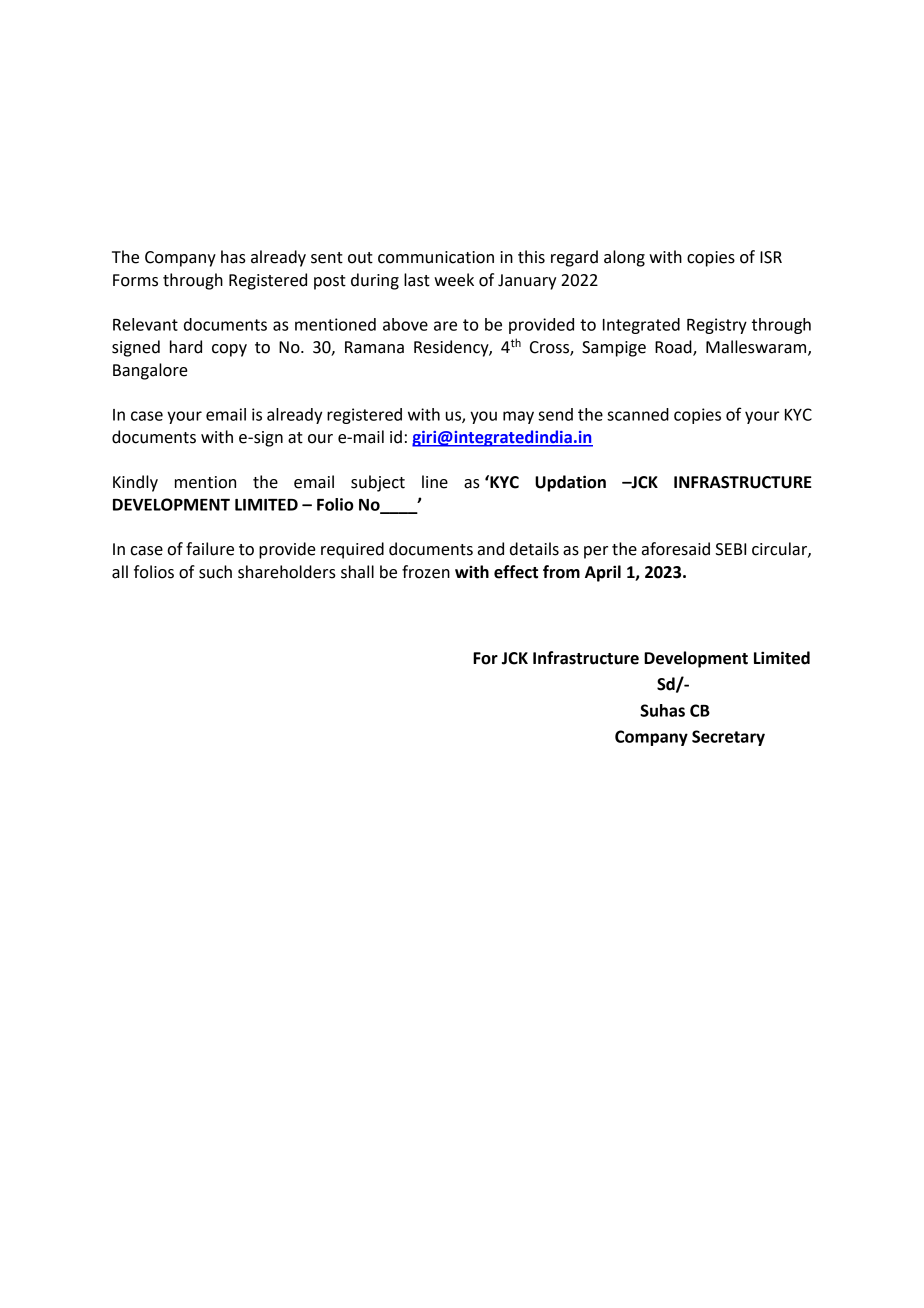  What do you see at coordinates (518, 417) in the screenshot?
I see `may` at bounding box center [518, 417].
